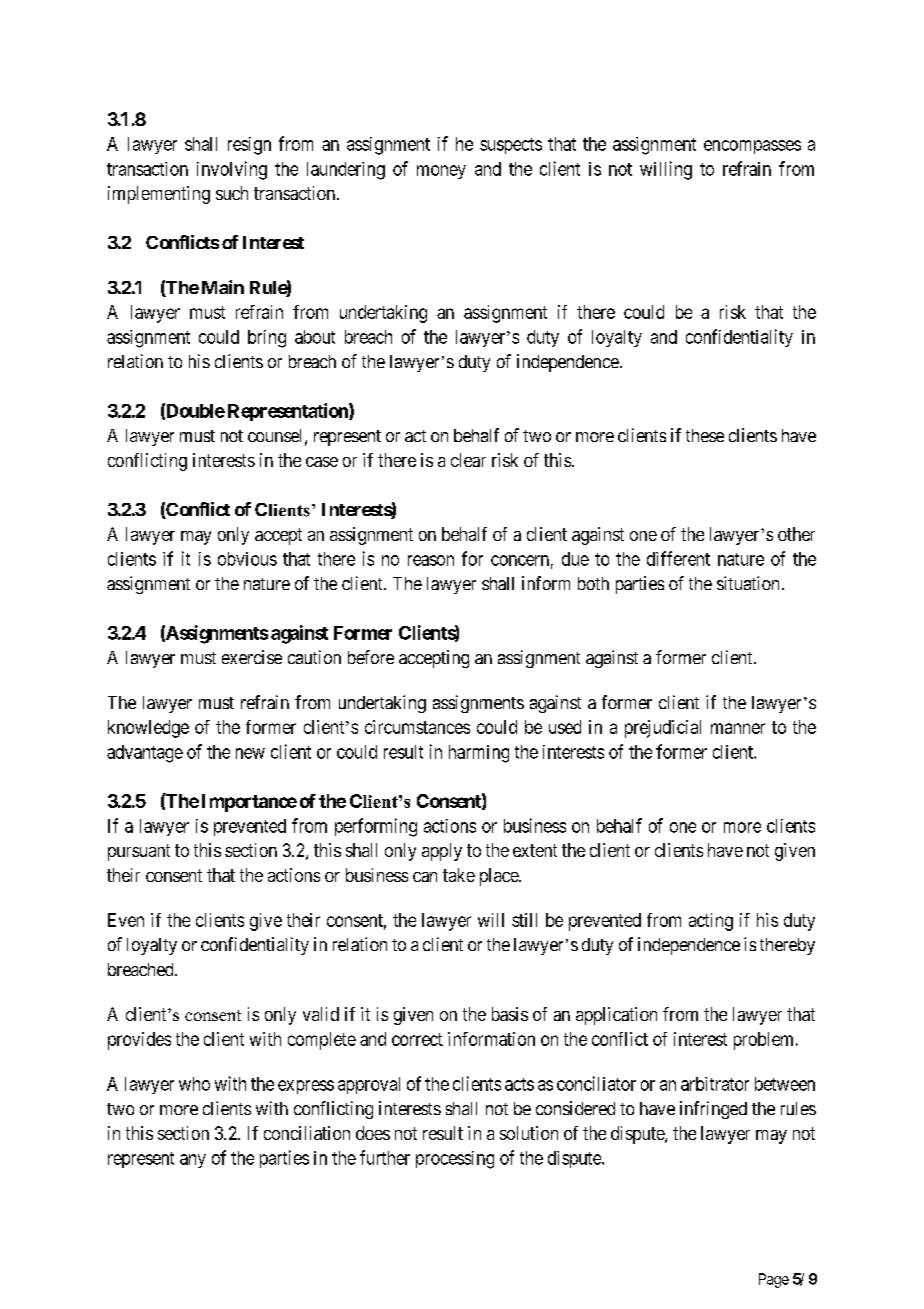 This image has height=1309, width=924. What do you see at coordinates (441, 172) in the image?
I see `money` at bounding box center [441, 172].
